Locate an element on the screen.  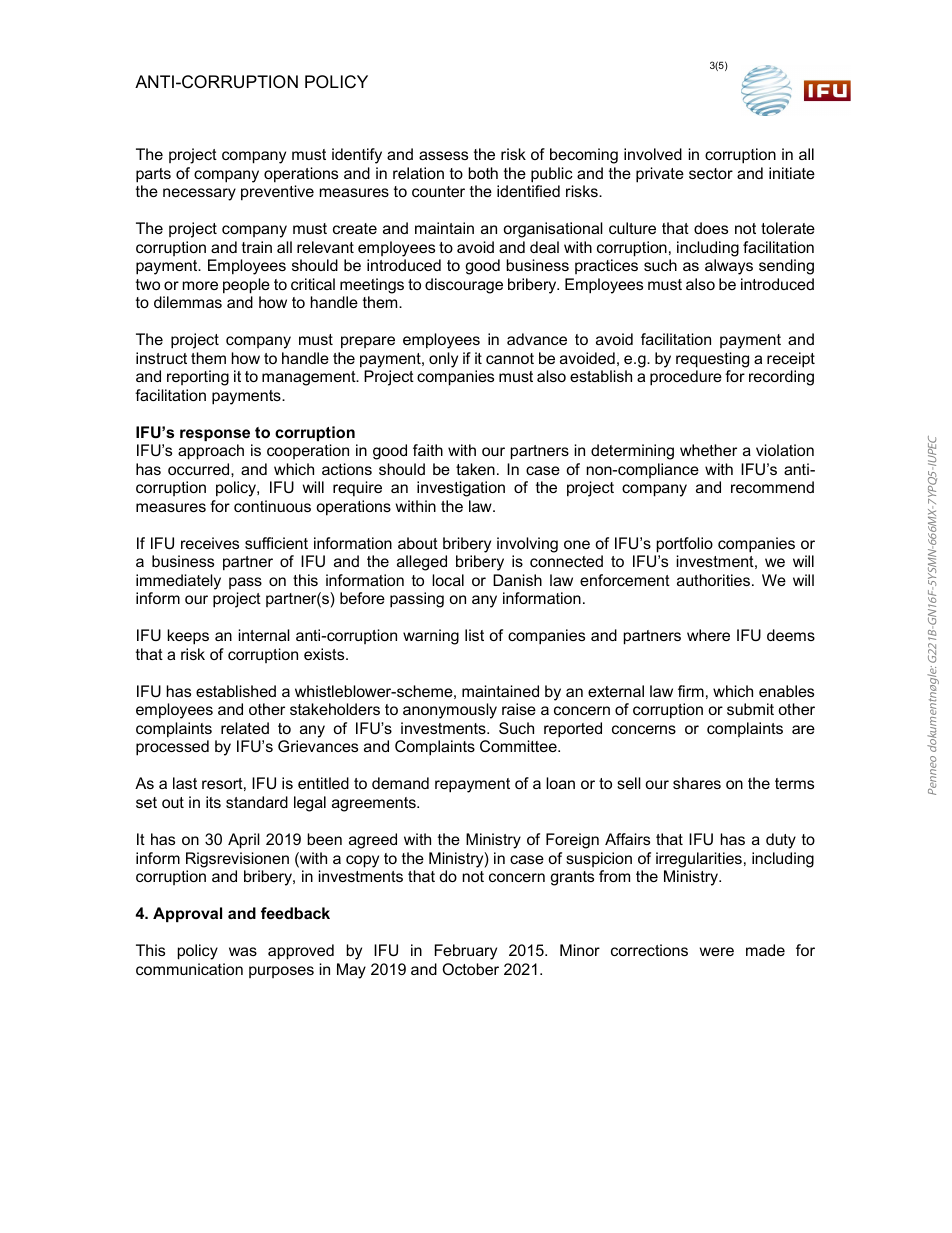
sector is located at coordinates (711, 173).
